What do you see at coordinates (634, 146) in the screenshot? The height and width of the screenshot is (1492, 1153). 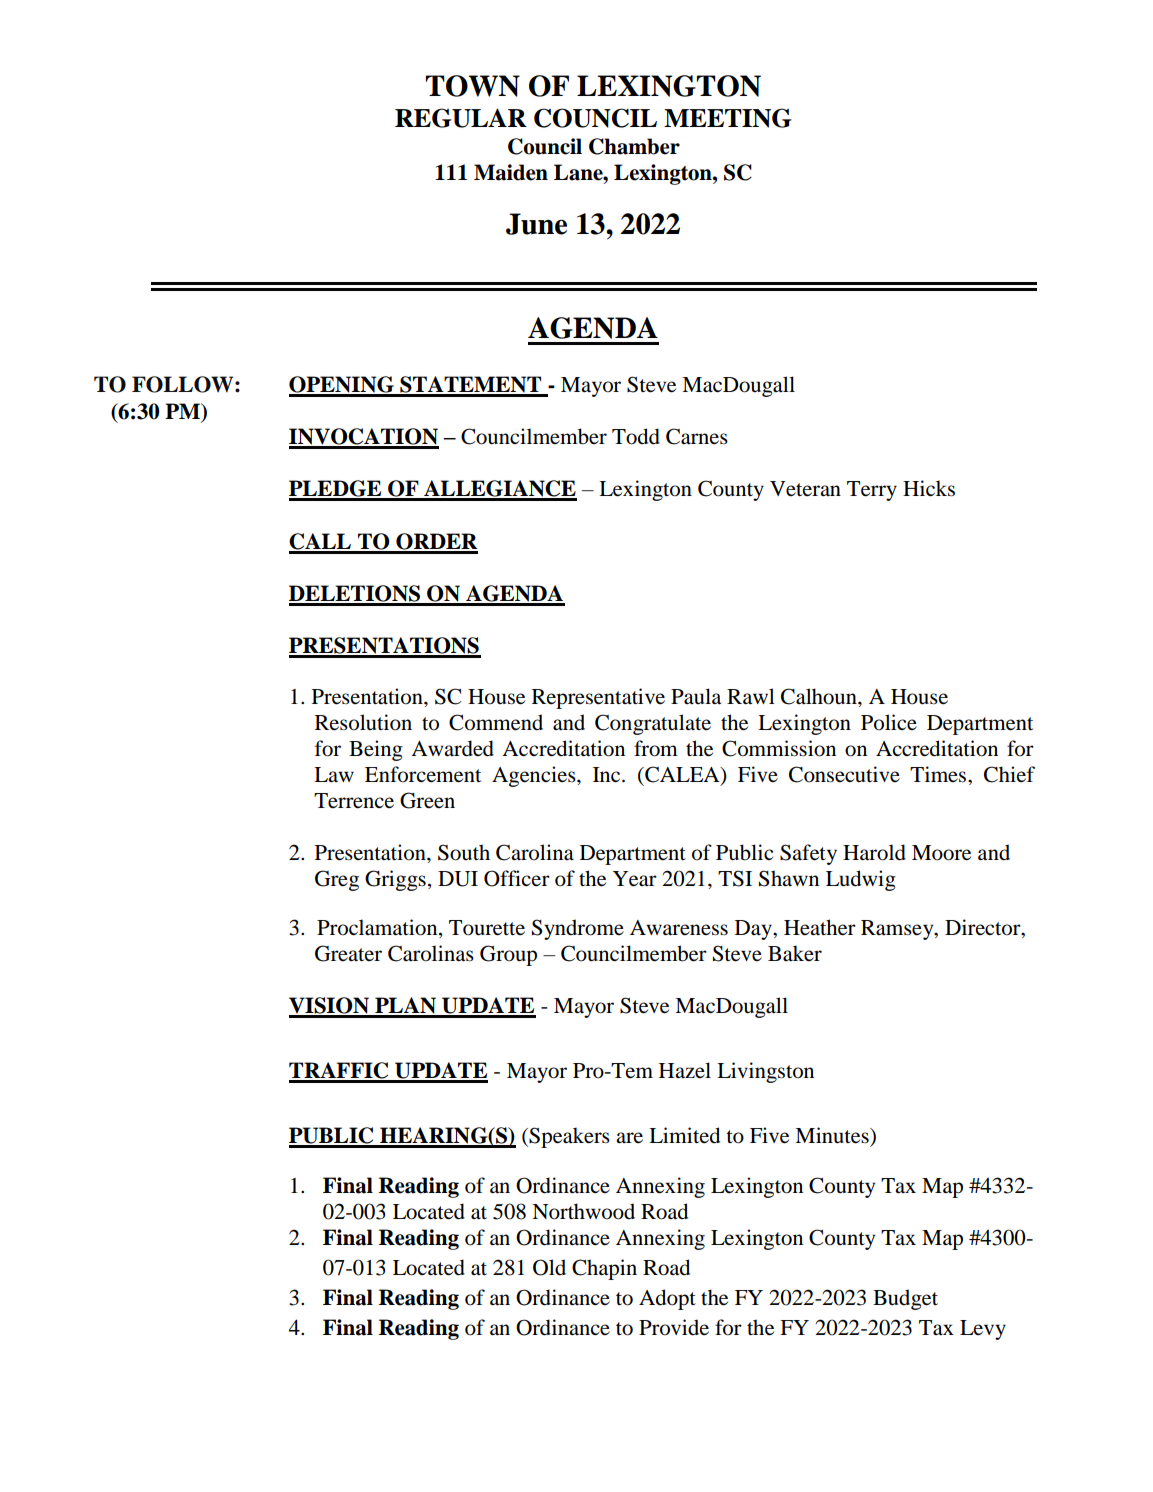 I see `Chamber` at bounding box center [634, 146].
